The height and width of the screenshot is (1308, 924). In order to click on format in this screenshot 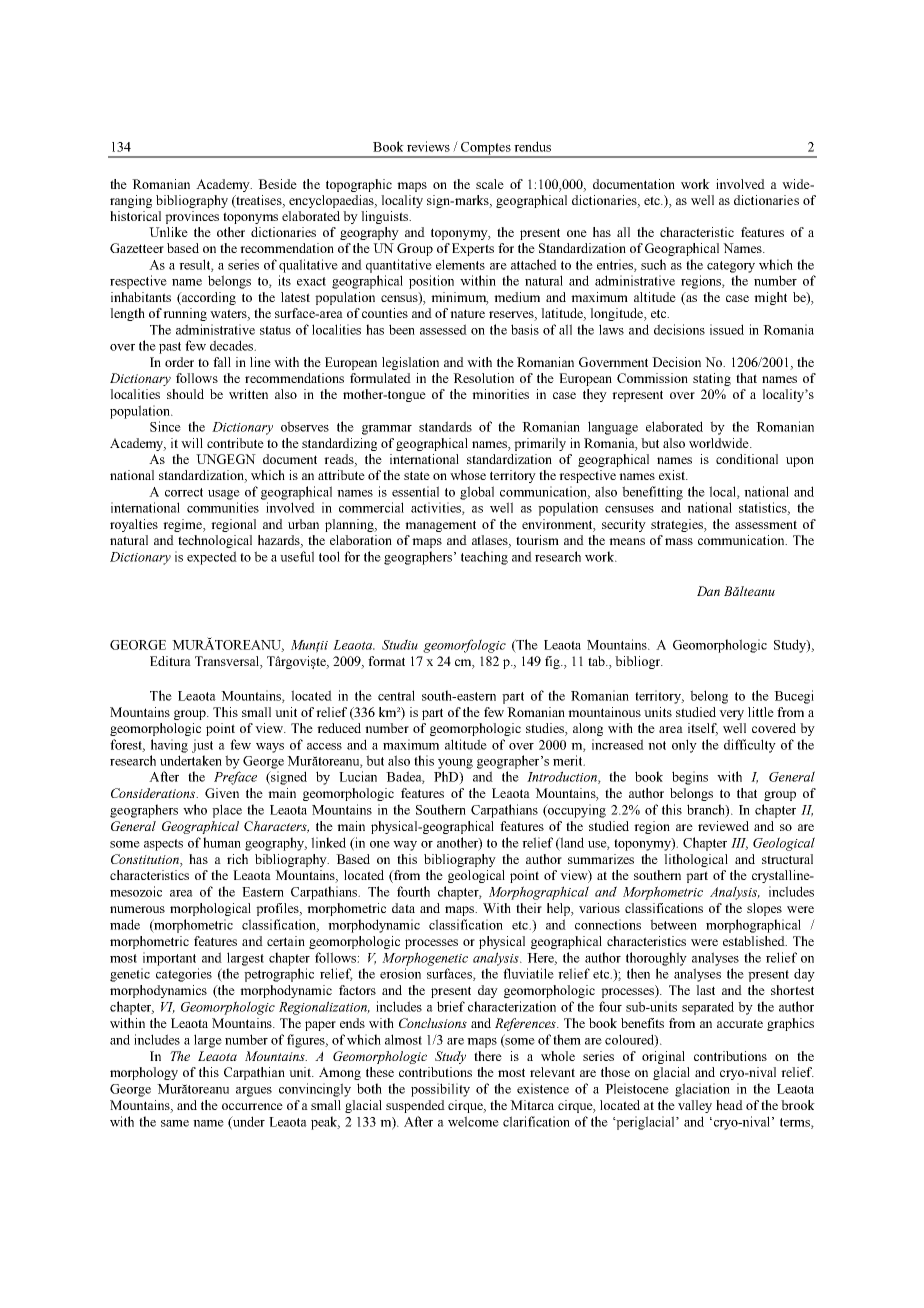, I will do `click(386, 661)`.
